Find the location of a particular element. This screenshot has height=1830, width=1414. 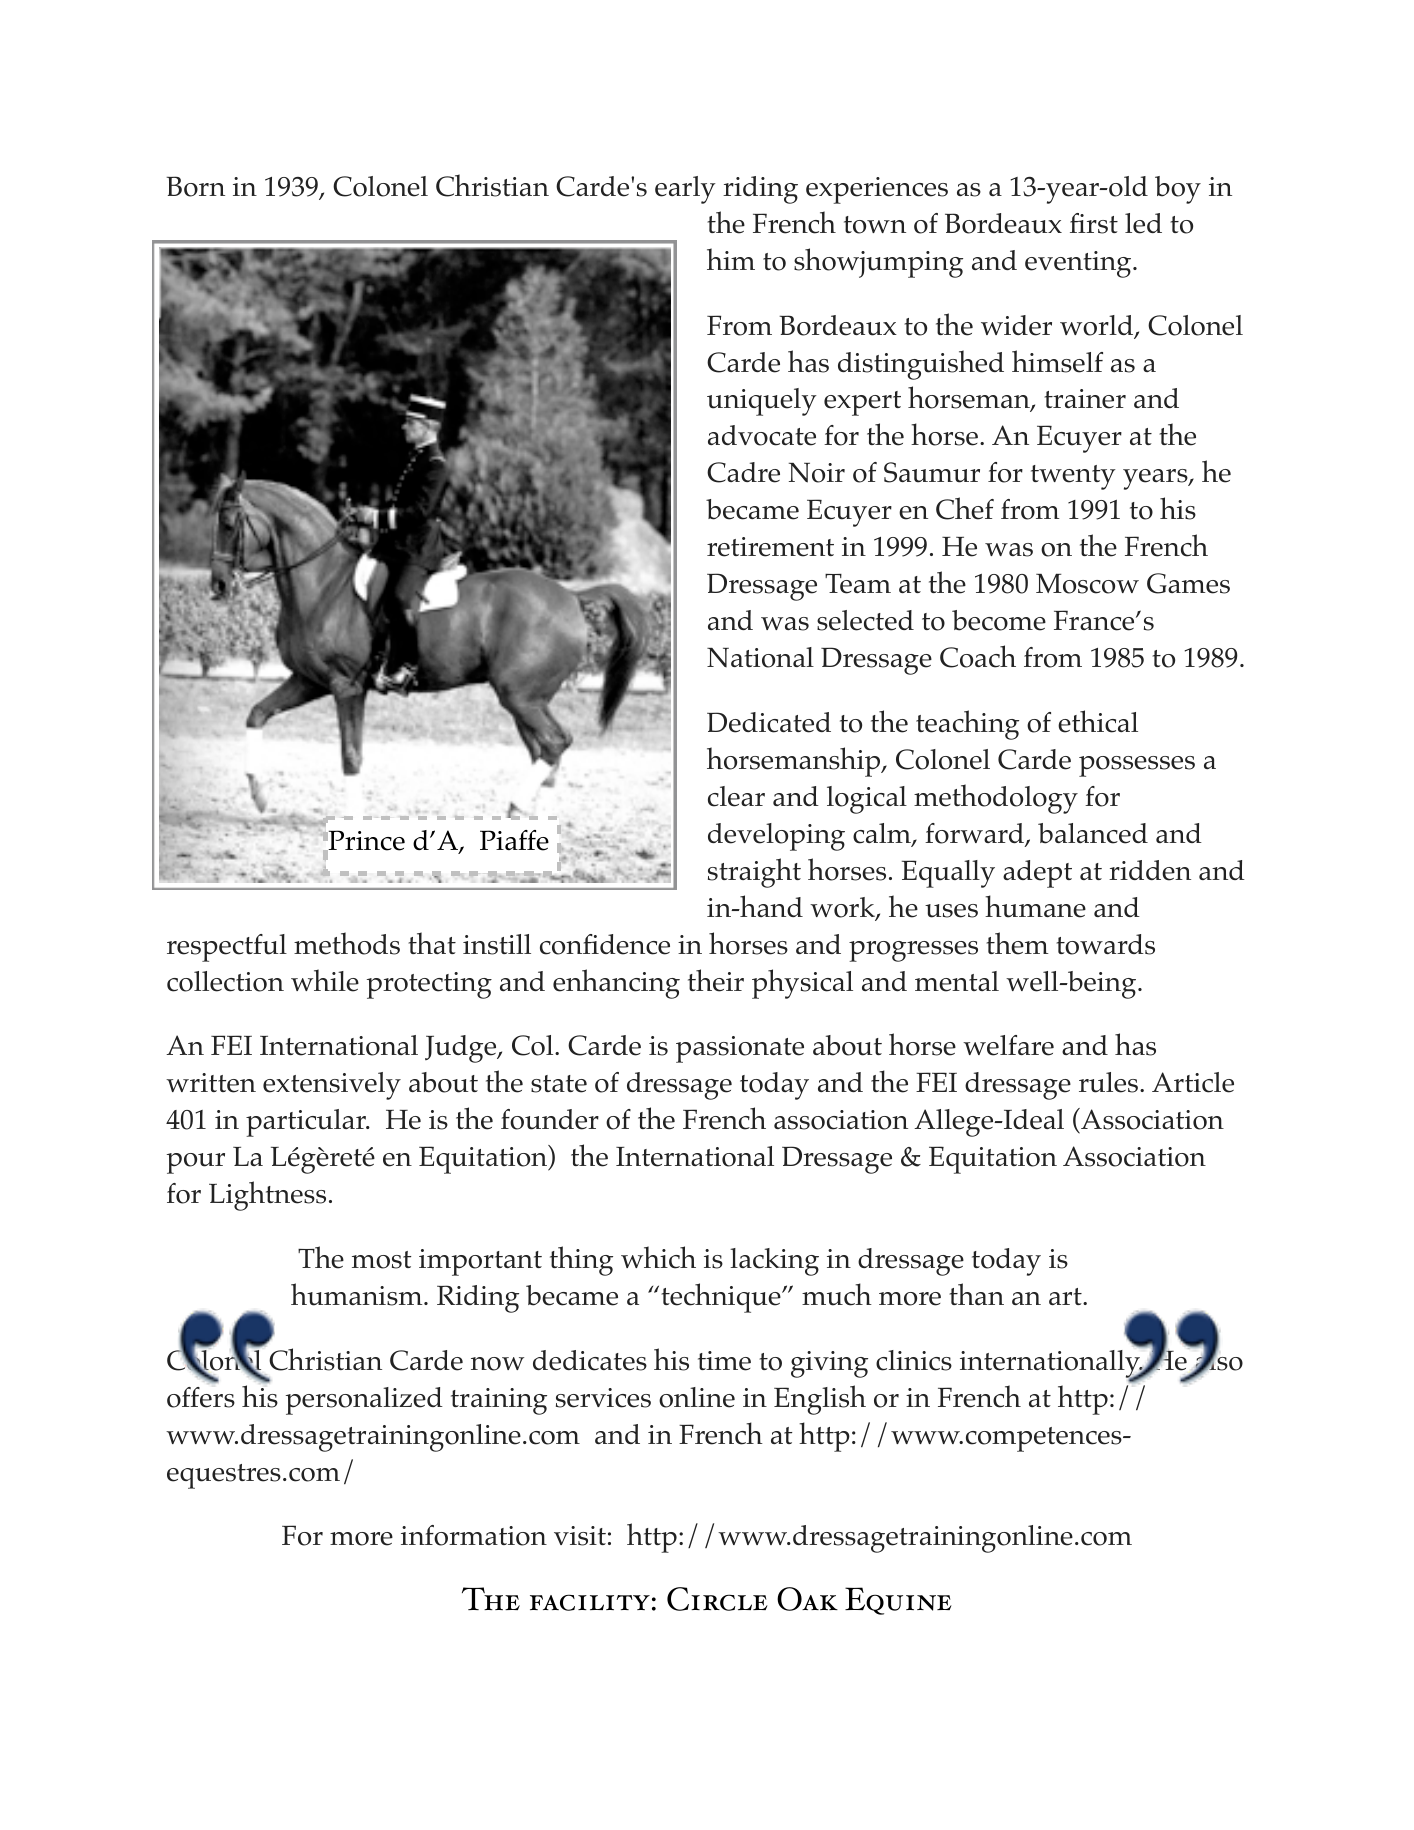

humane is located at coordinates (1035, 906).
